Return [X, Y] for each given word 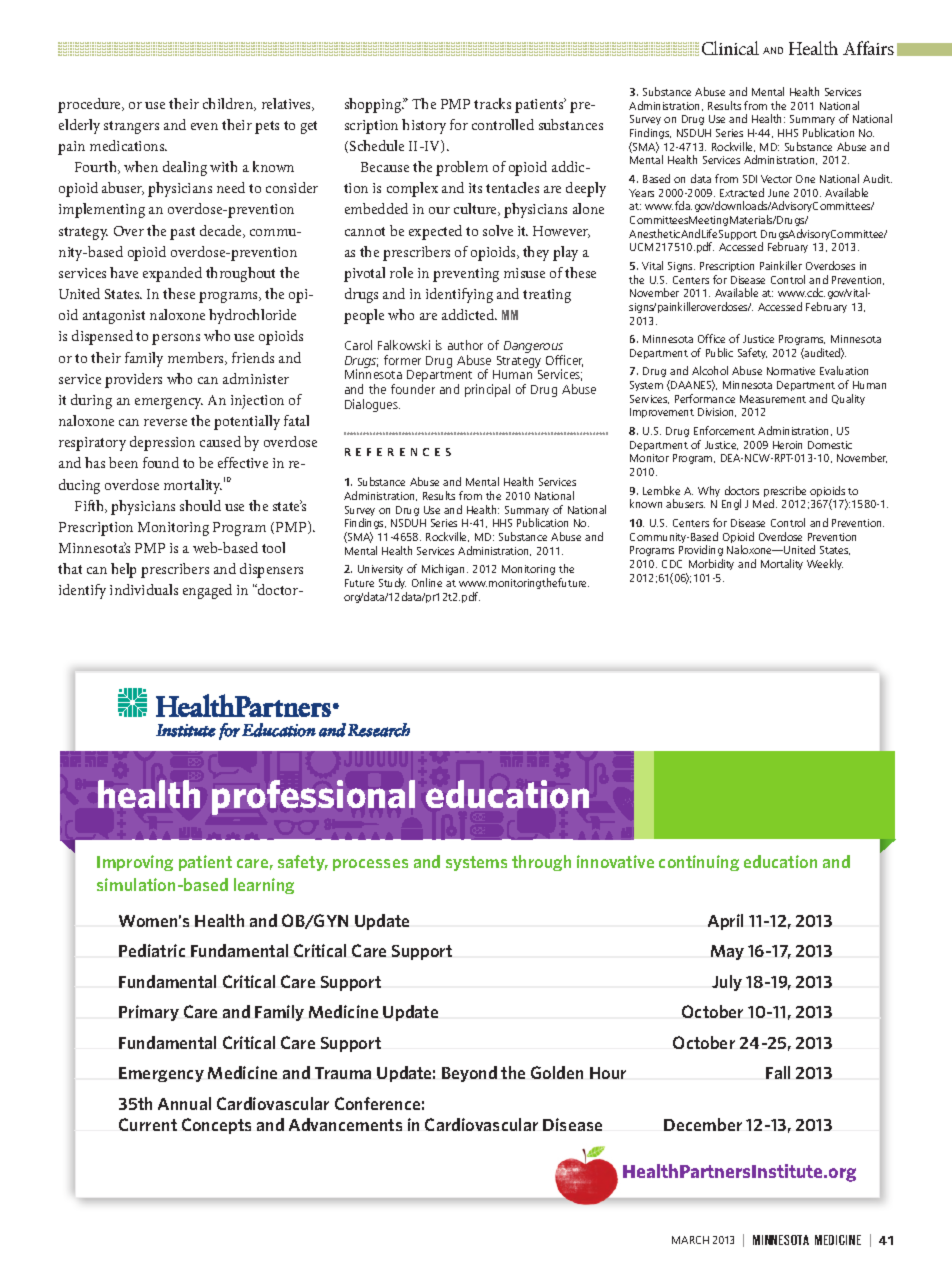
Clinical [730, 48]
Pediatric [152, 950]
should [200, 505]
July [727, 983]
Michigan [445, 571]
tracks [492, 103]
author [465, 345]
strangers [131, 127]
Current [148, 1124]
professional [313, 797]
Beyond [469, 1074]
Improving [135, 863]
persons [176, 339]
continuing [699, 863]
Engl [731, 504]
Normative [791, 371]
